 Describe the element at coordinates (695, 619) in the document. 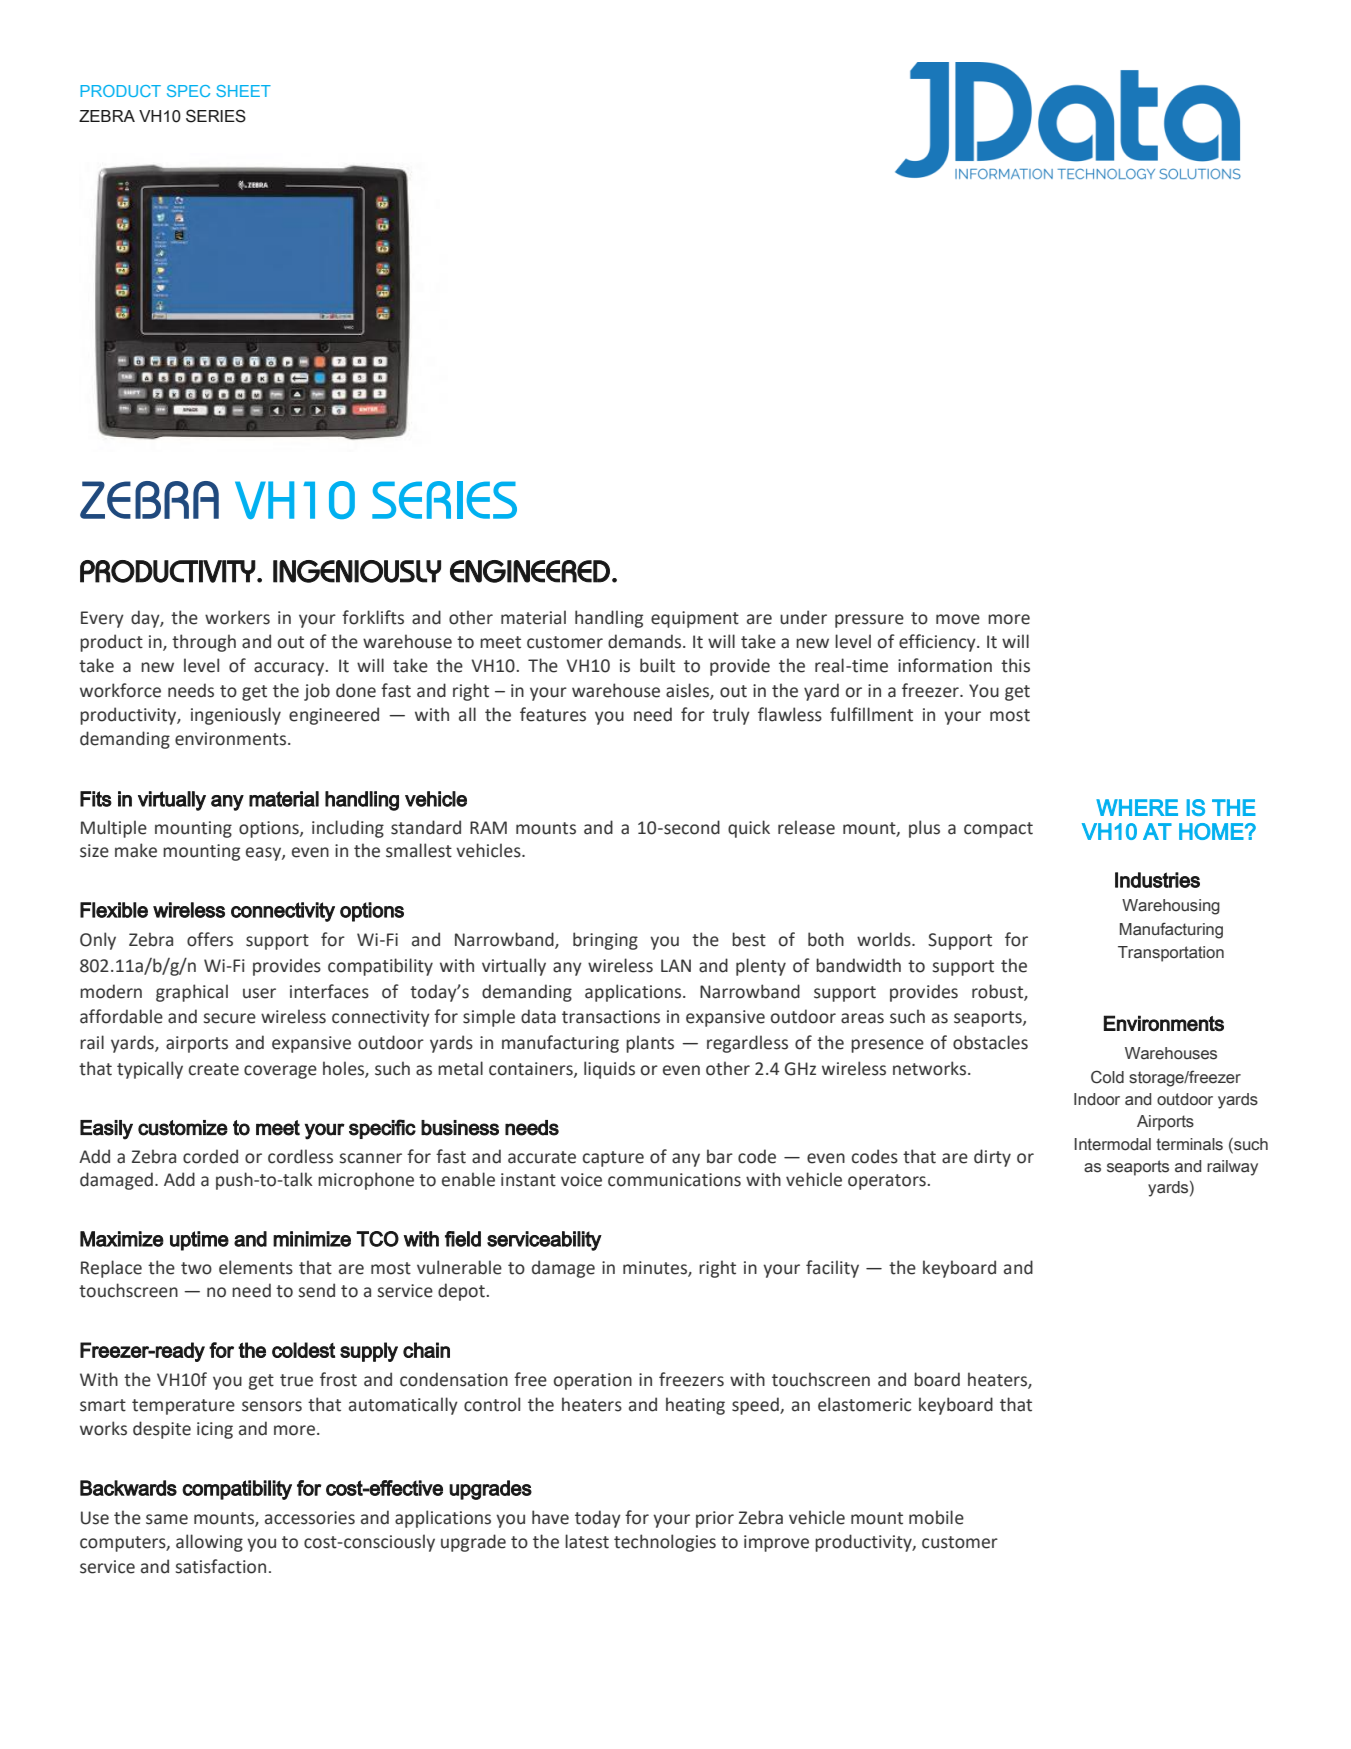

I see `equipment` at that location.
